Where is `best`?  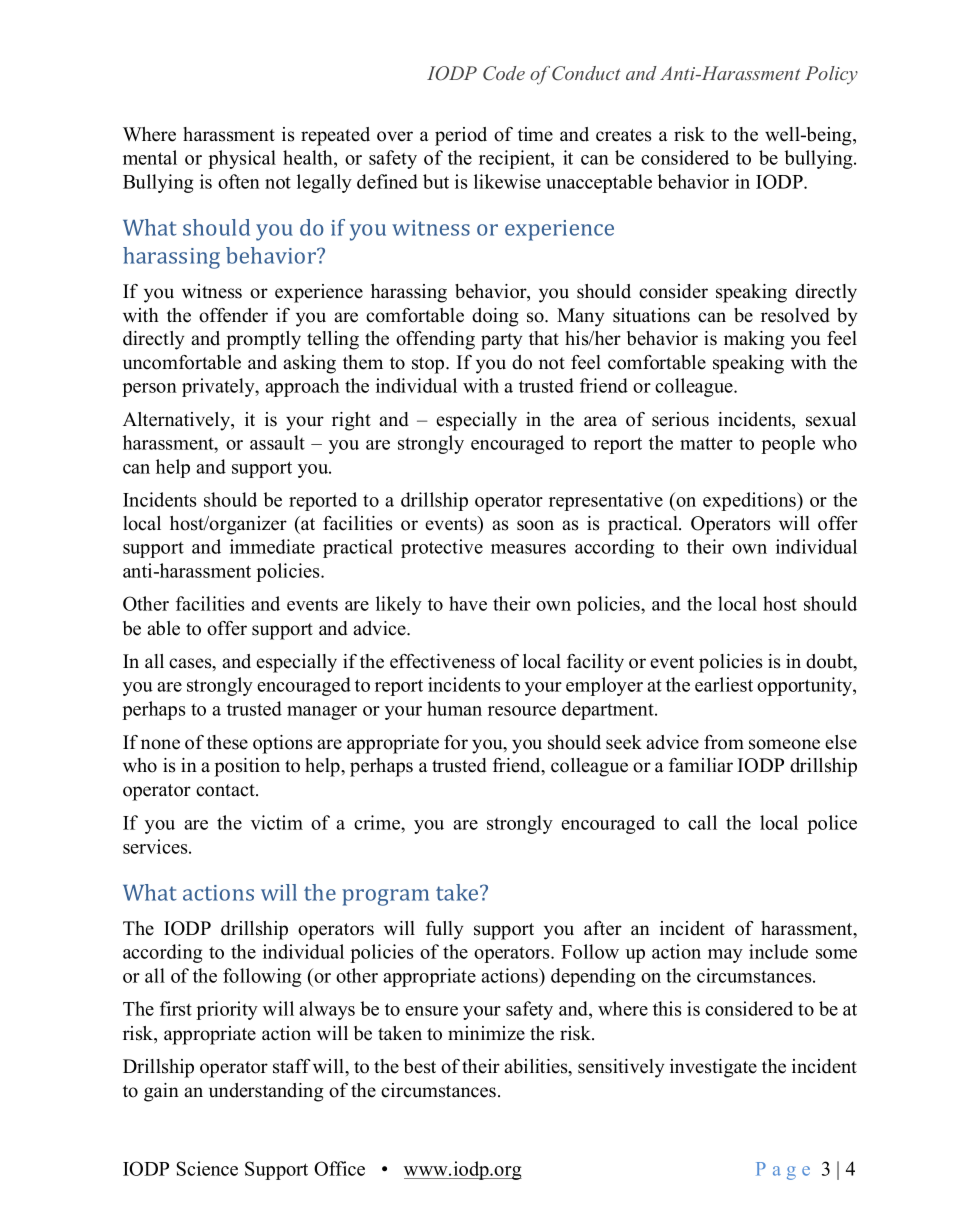 best is located at coordinates (420, 1066).
